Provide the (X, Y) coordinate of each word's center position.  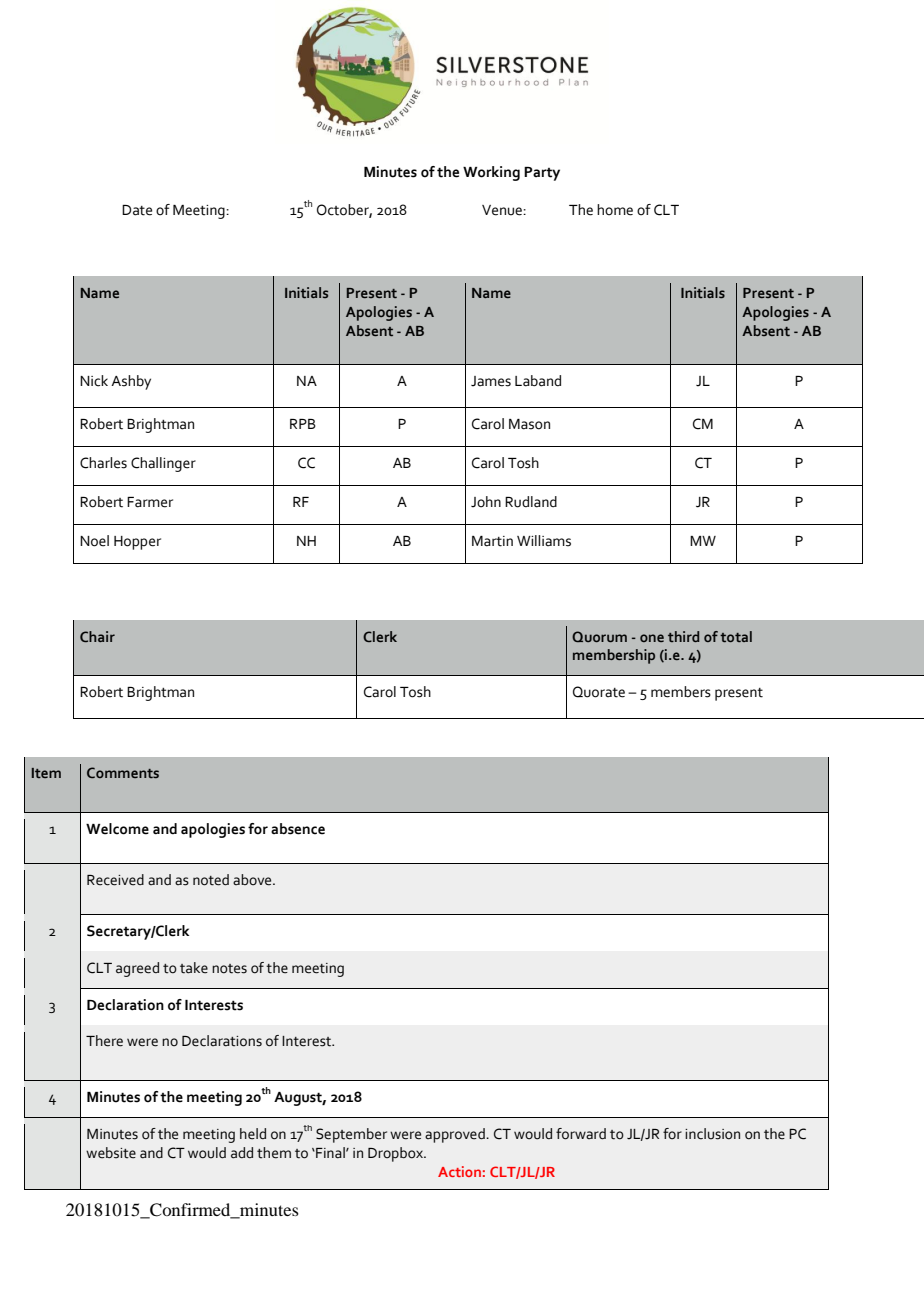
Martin (492, 541)
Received (115, 880)
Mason (529, 424)
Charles (103, 463)
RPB (303, 424)
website (111, 1153)
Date (137, 210)
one (652, 638)
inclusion (712, 1134)
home (615, 210)
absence (298, 829)
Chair (97, 636)
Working (491, 173)
